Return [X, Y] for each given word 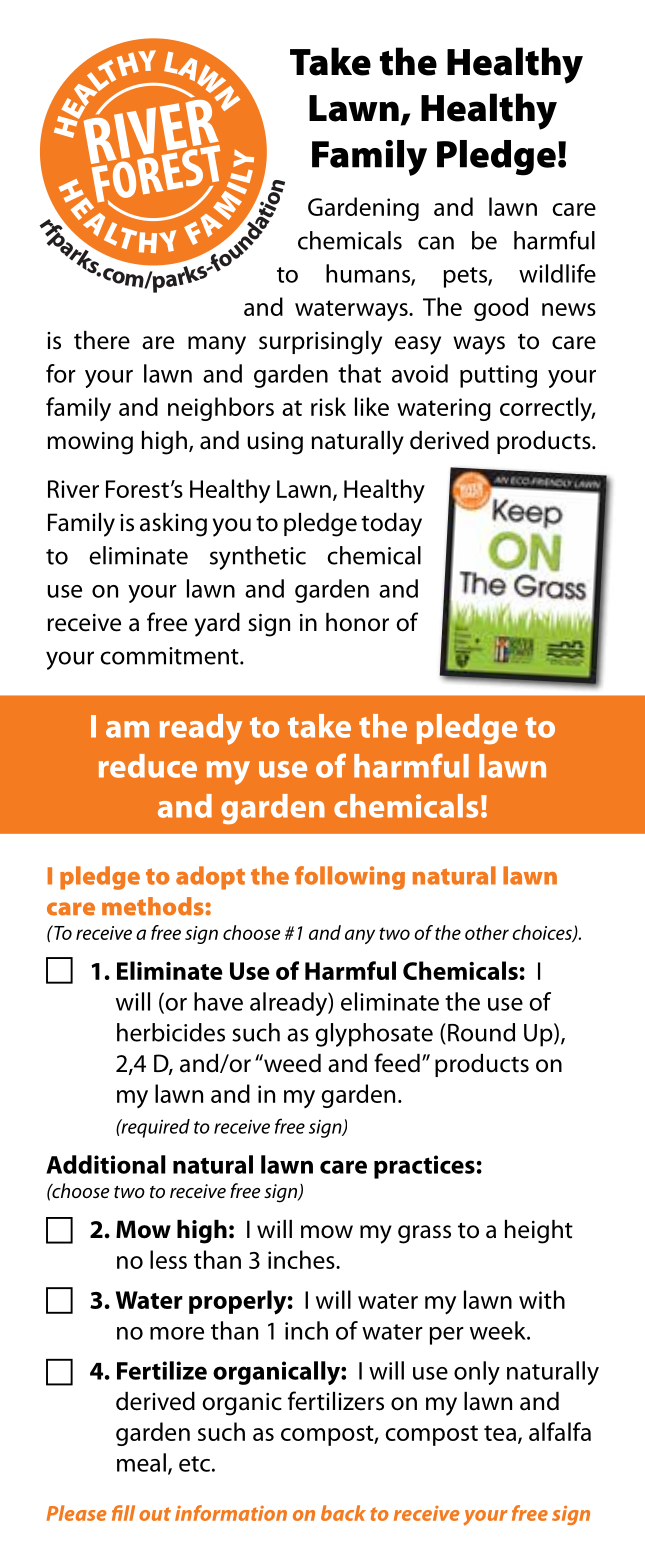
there [102, 340]
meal [141, 1462]
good [501, 309]
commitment [170, 656]
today [391, 525]
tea [500, 1433]
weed [291, 1063]
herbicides [171, 1032]
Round [481, 1032]
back [343, 1513]
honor [357, 622]
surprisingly [320, 343]
